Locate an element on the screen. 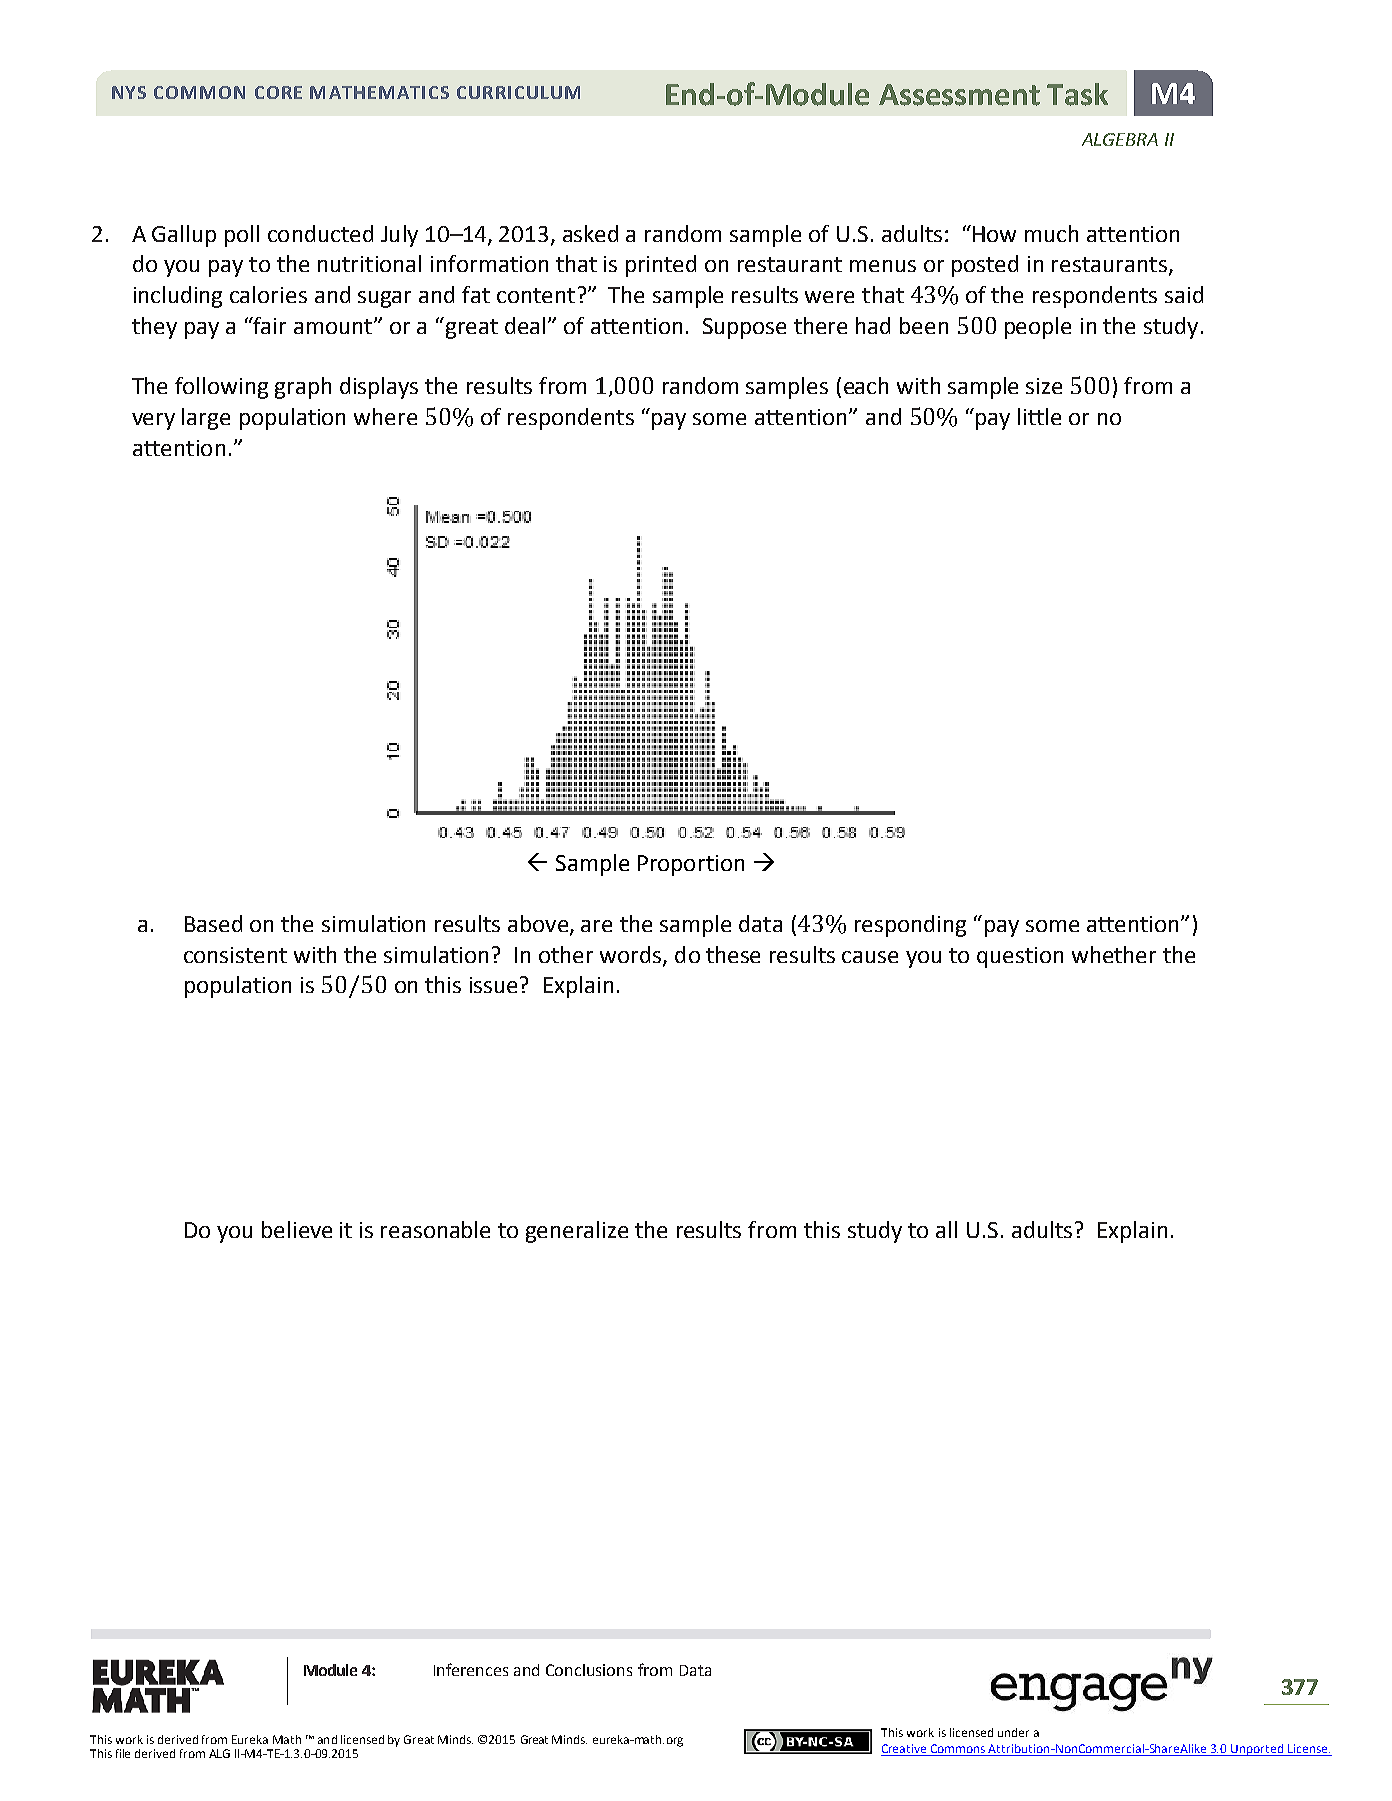 The image size is (1392, 1801). file is located at coordinates (123, 1753).
